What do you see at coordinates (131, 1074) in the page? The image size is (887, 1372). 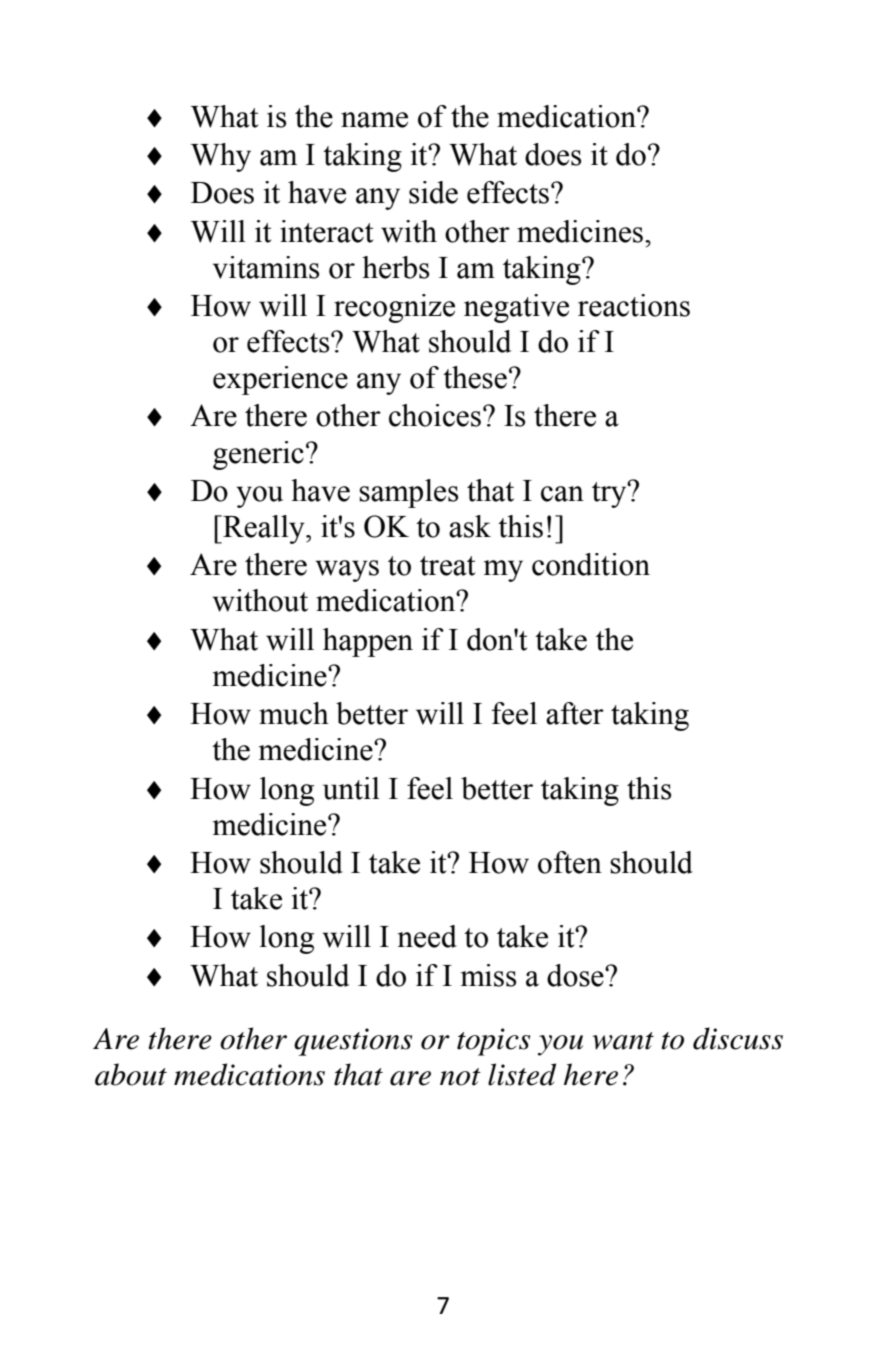 I see `about` at bounding box center [131, 1074].
